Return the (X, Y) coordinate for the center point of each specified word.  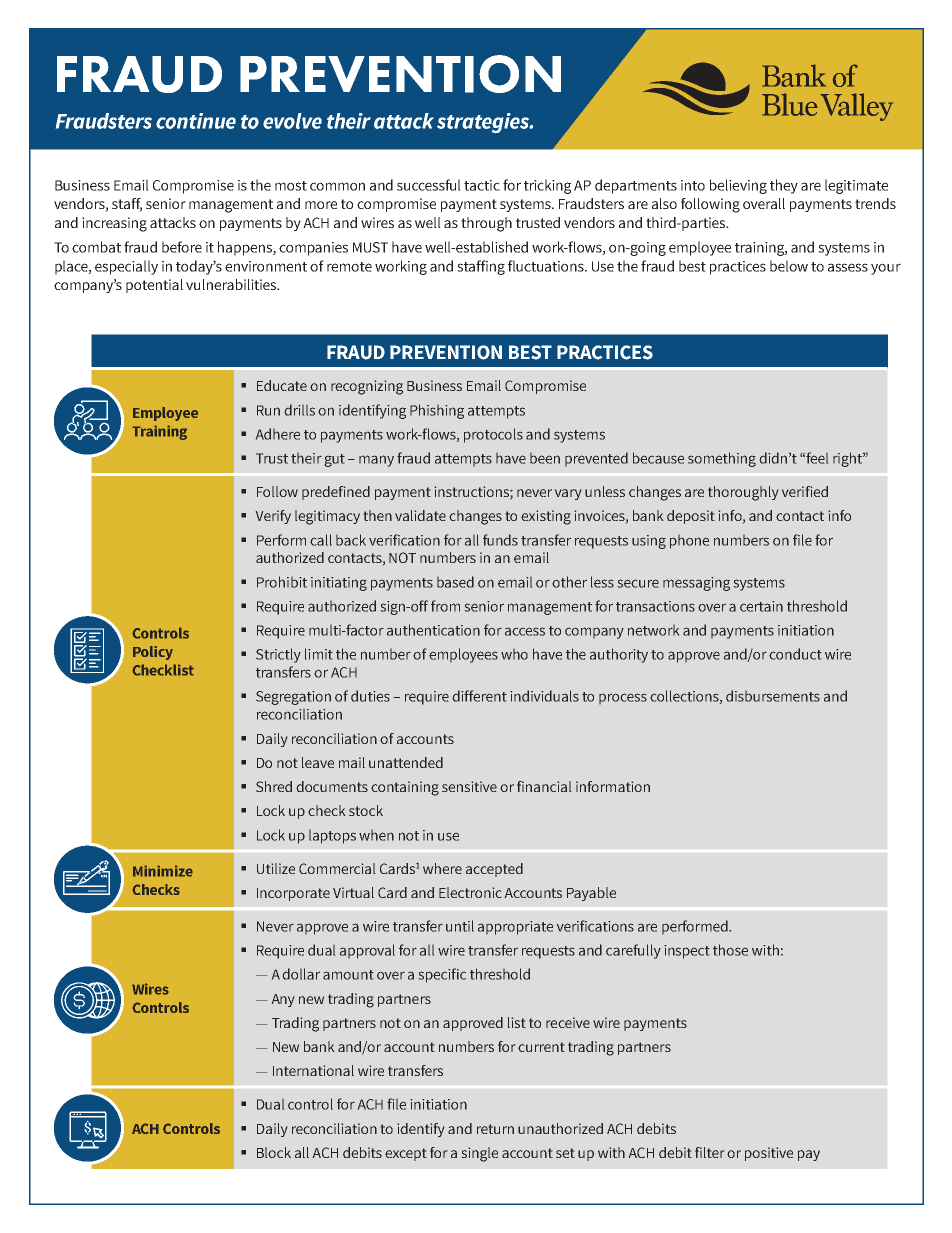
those (730, 950)
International (313, 1070)
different (480, 696)
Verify (273, 517)
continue (196, 121)
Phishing (437, 411)
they (784, 186)
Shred (274, 786)
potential (154, 286)
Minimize (163, 871)
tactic (482, 185)
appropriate (515, 928)
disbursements (773, 696)
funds (500, 540)
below (789, 266)
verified (805, 491)
